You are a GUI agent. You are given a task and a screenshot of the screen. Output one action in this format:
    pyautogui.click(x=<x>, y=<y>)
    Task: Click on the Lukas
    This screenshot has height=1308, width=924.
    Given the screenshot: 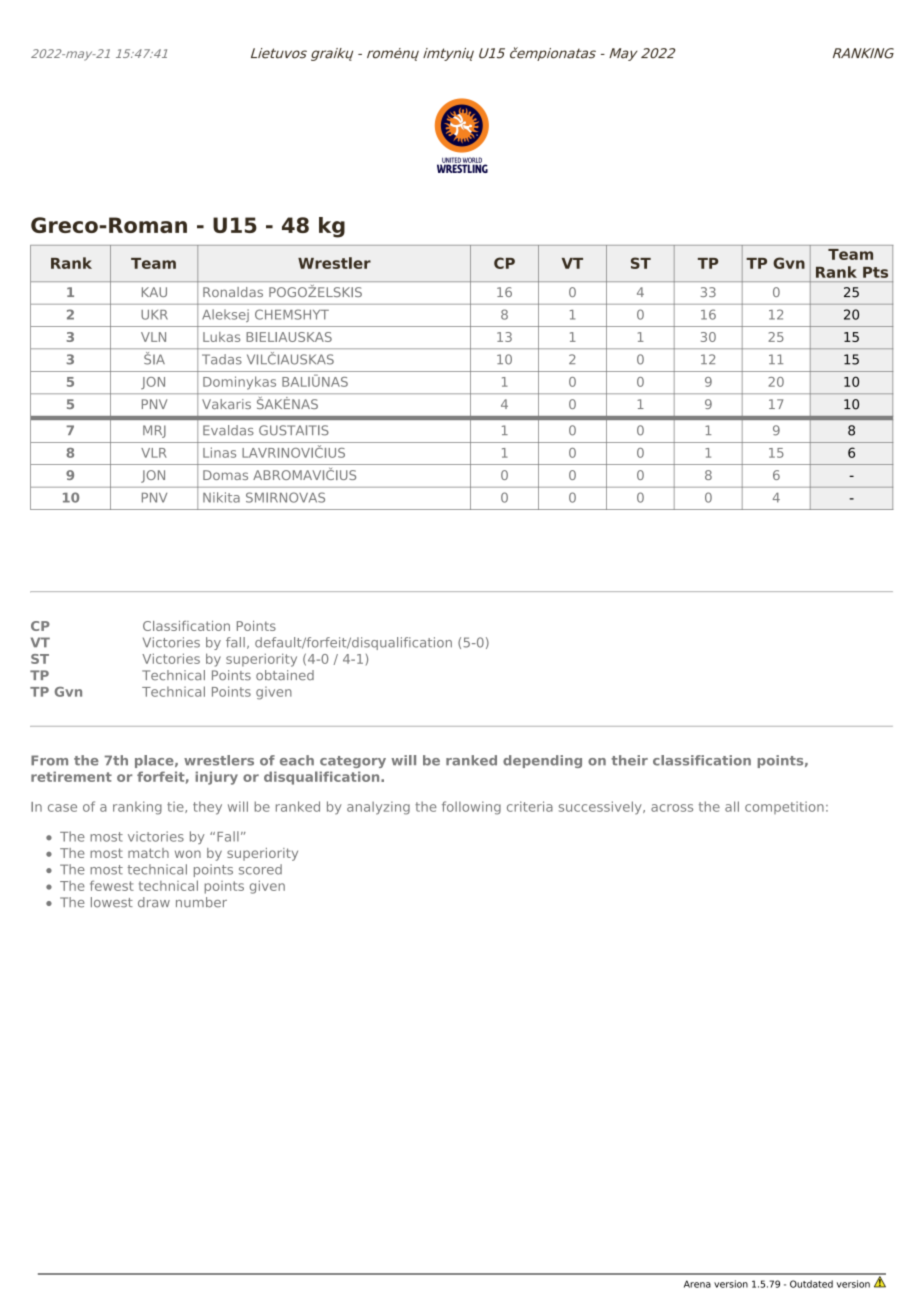 What is the action you would take?
    pyautogui.click(x=221, y=337)
